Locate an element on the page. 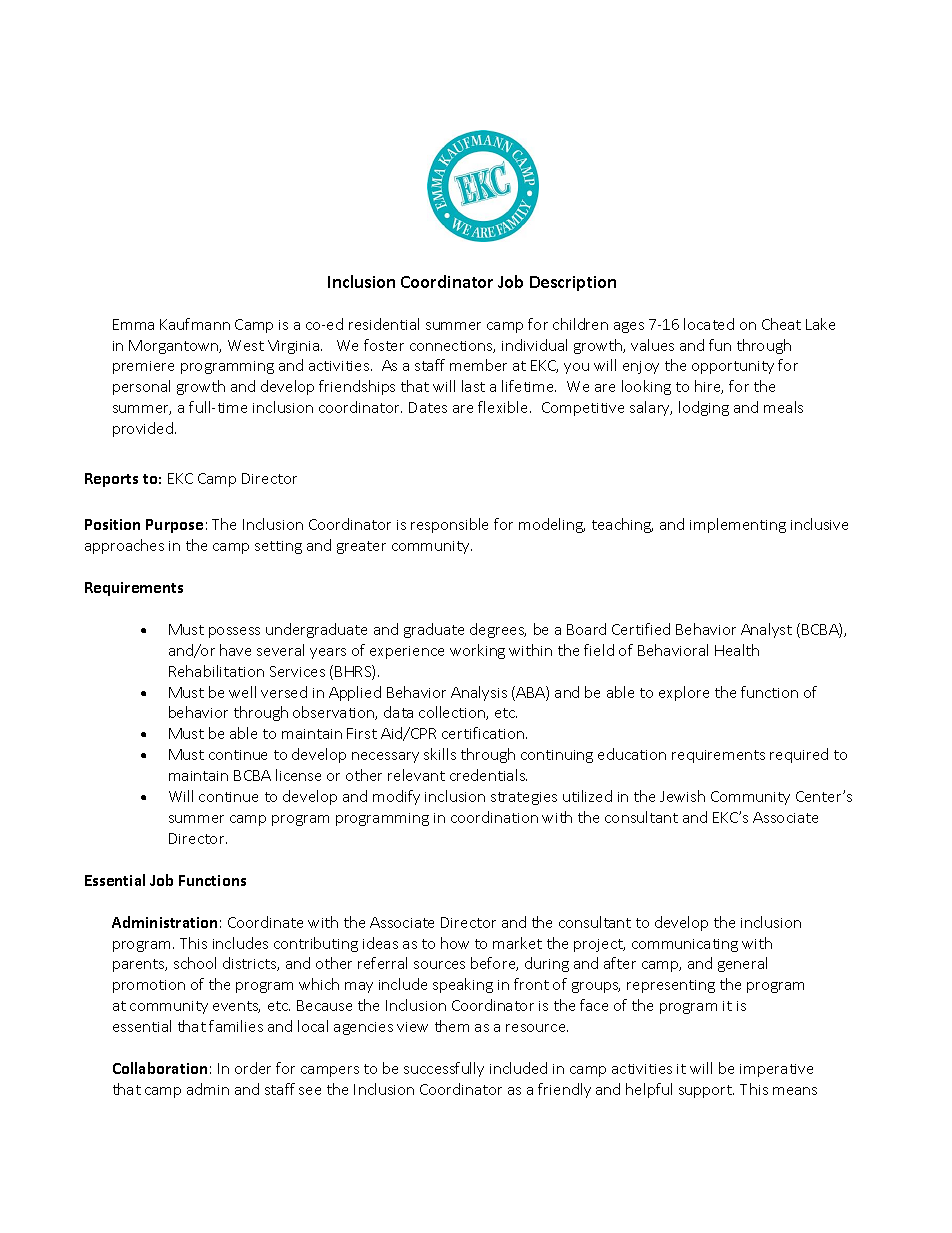 The image size is (952, 1233). Collaboration is located at coordinates (160, 1068).
